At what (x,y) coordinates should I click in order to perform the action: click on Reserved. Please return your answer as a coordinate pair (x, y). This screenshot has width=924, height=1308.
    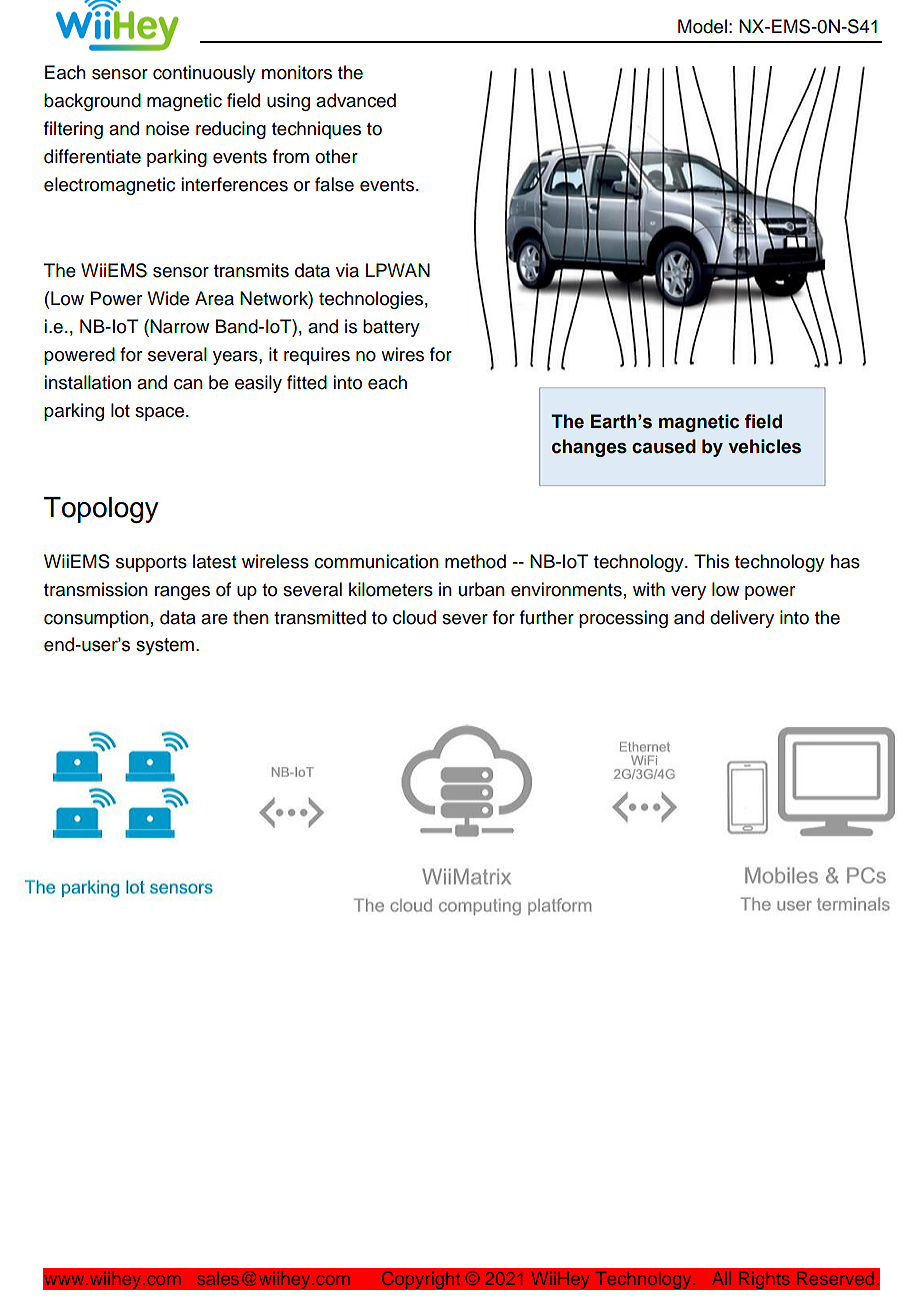
    Looking at the image, I should click on (835, 1278).
